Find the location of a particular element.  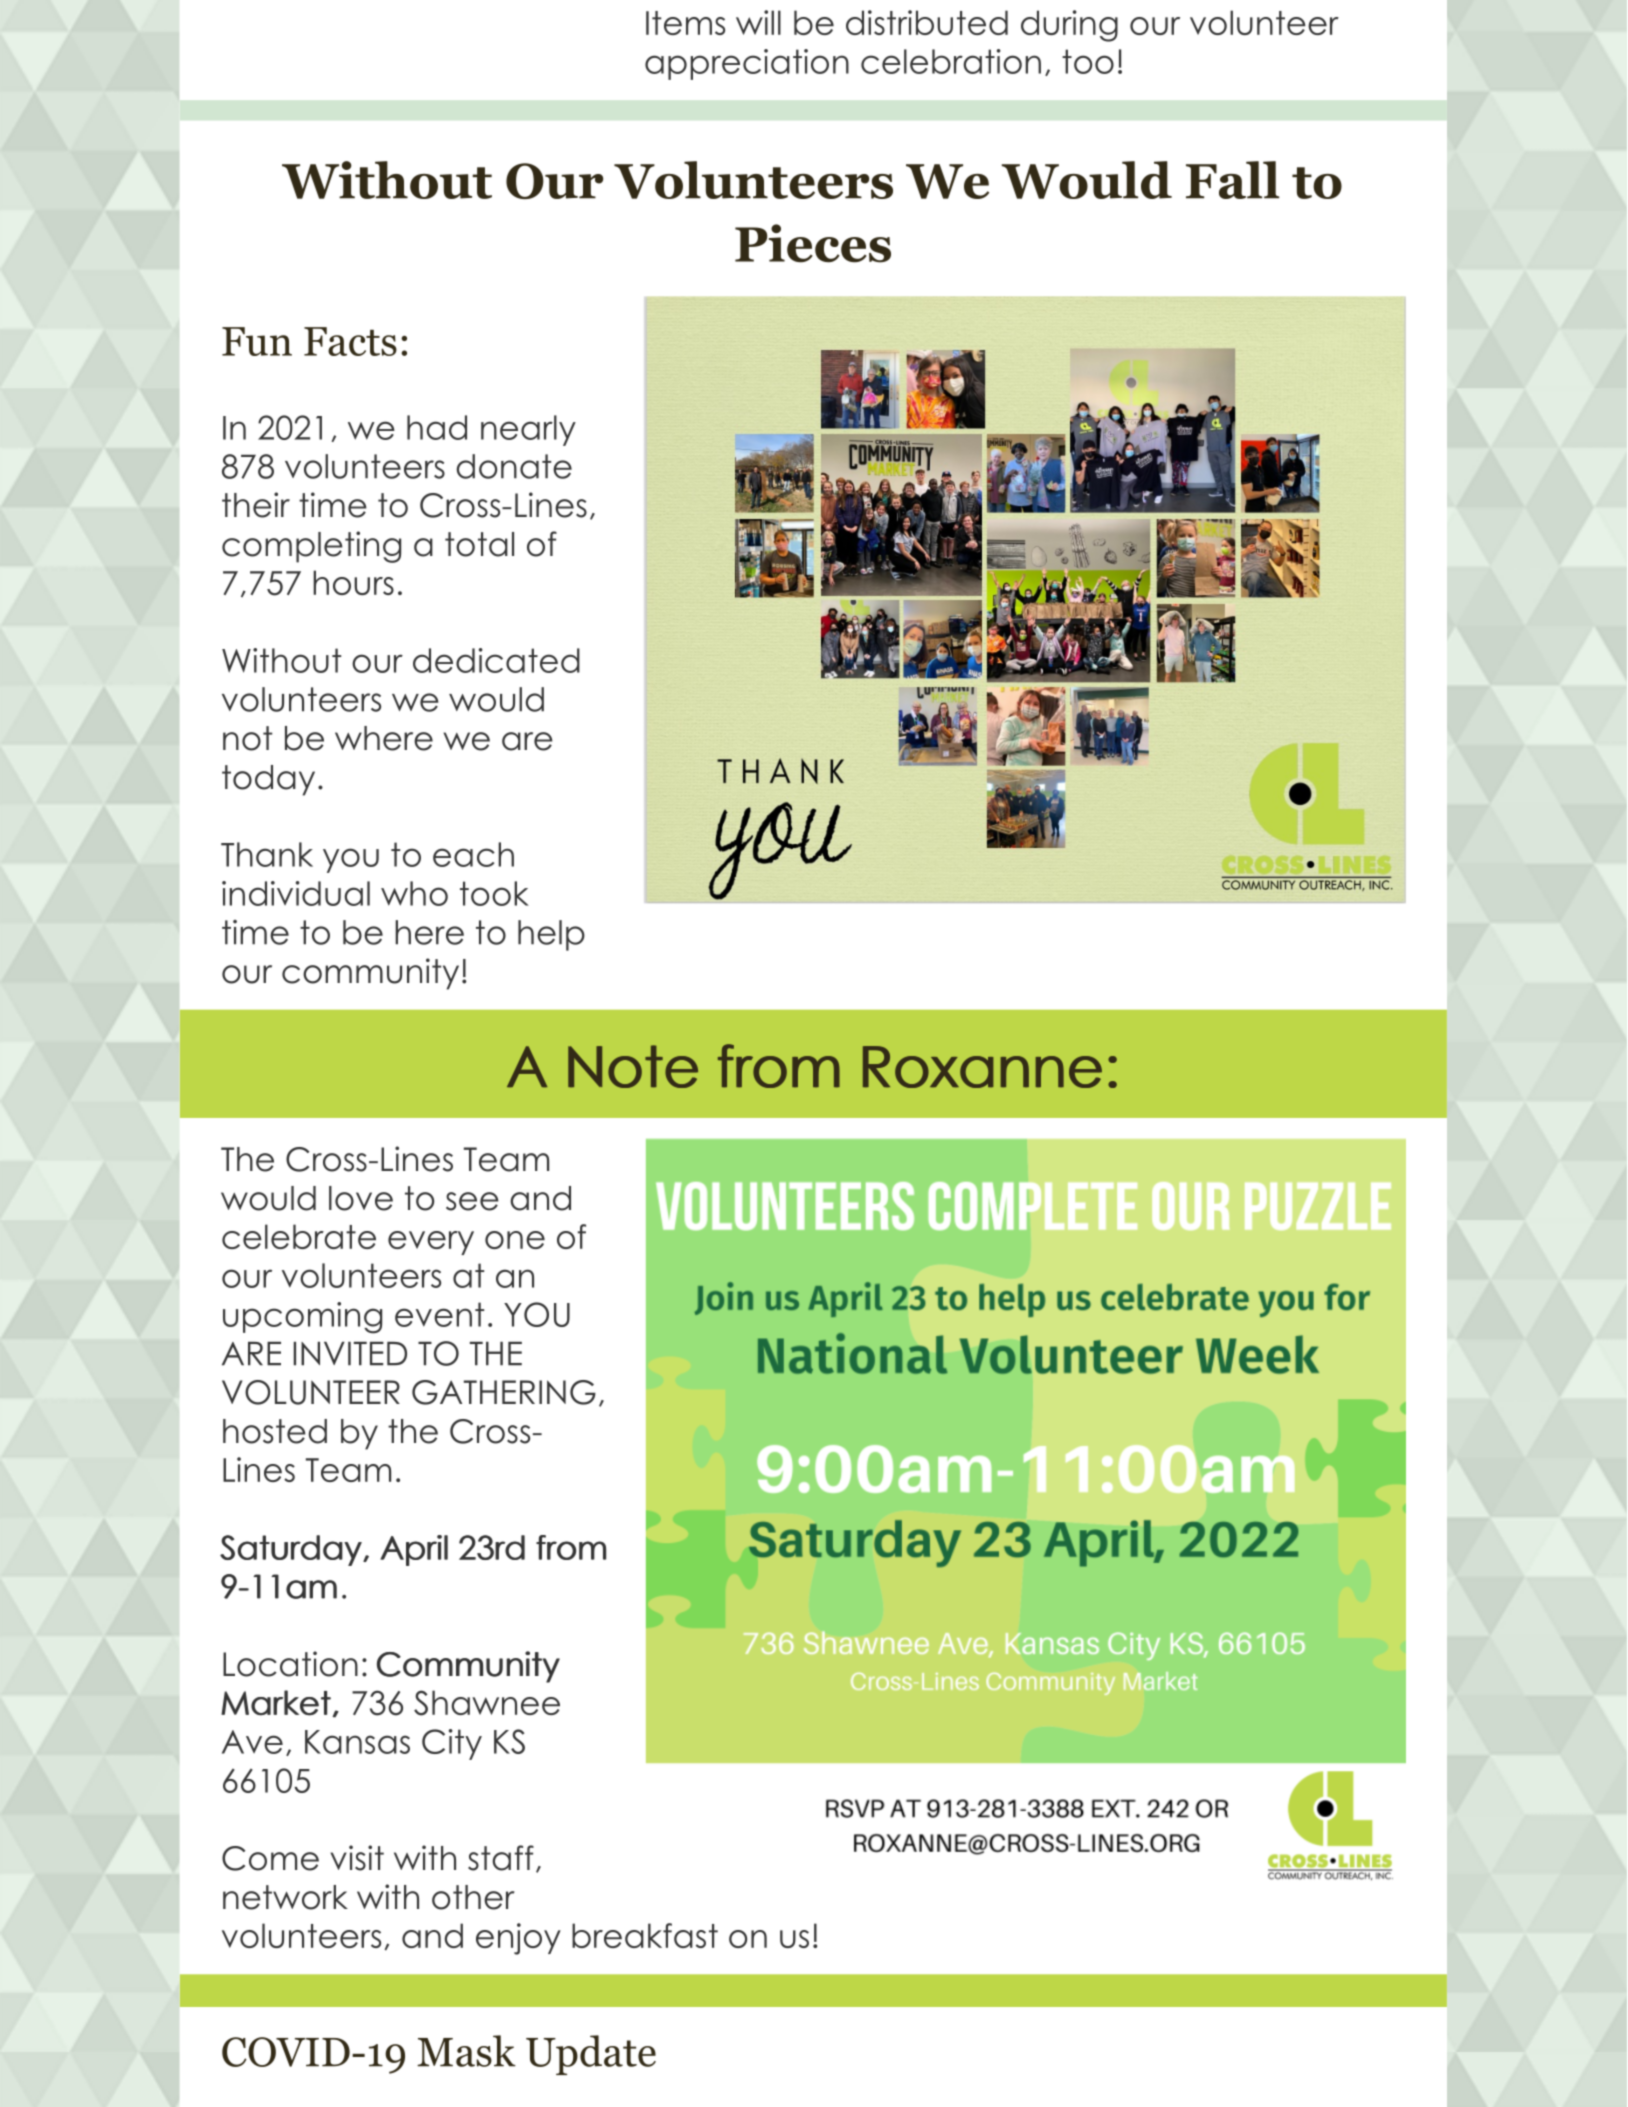

dedicated is located at coordinates (496, 660).
